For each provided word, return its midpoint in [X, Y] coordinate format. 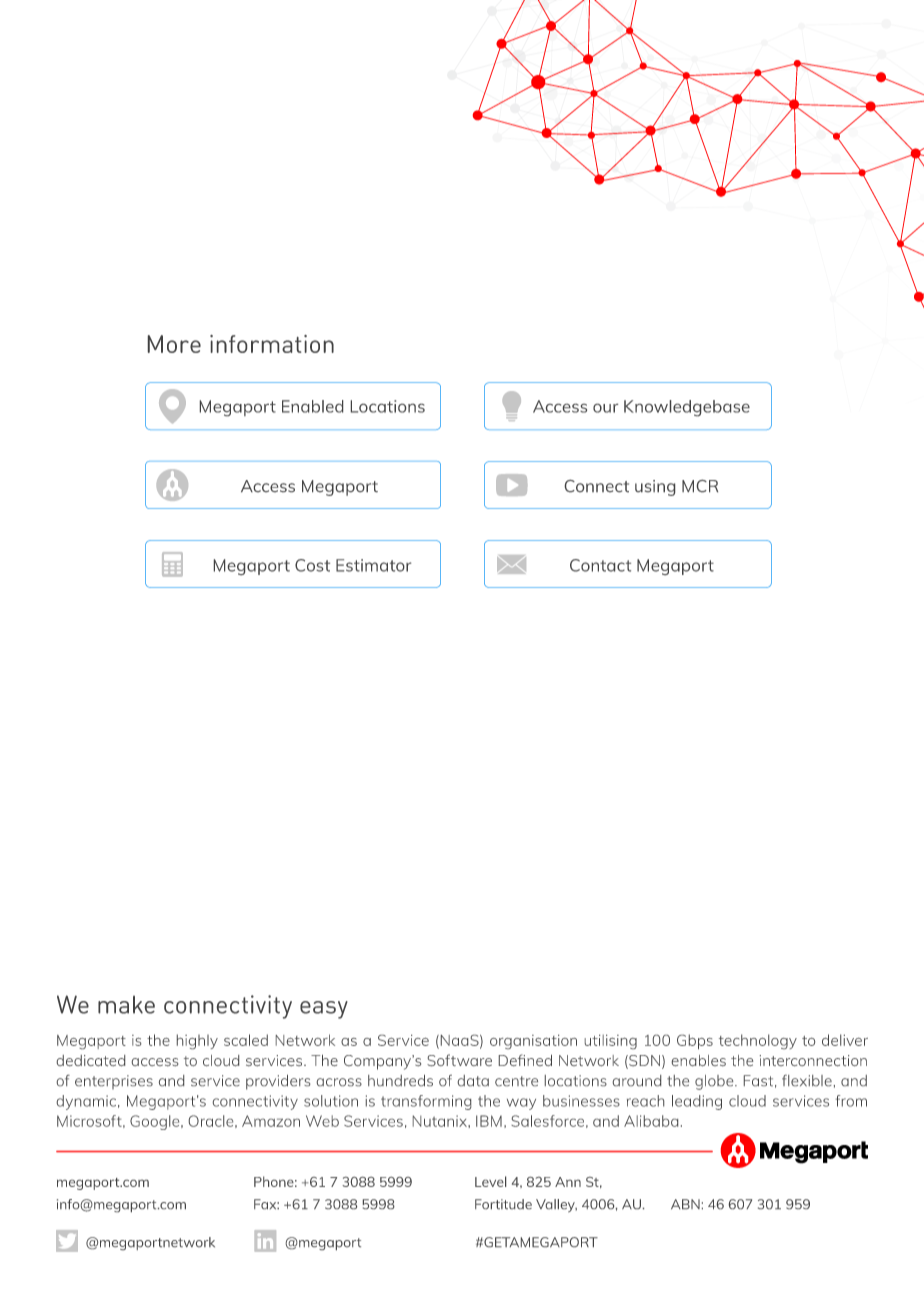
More [174, 344]
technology [758, 1041]
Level [490, 1181]
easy [324, 1010]
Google [156, 1122]
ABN [685, 1204]
